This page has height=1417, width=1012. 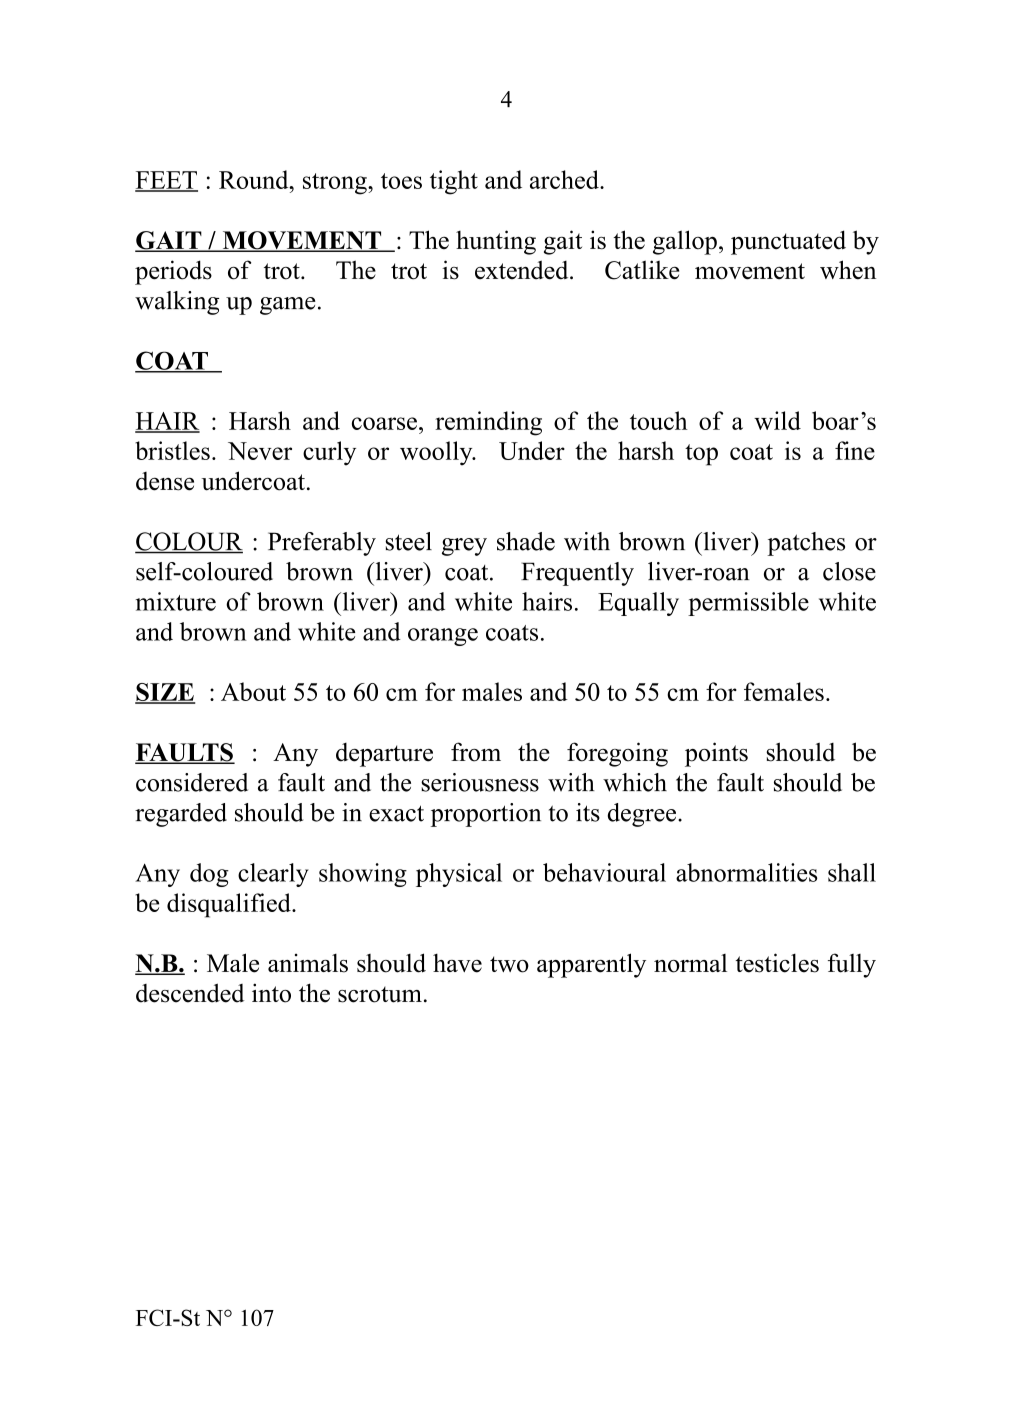 I want to click on hunting, so click(x=496, y=242).
